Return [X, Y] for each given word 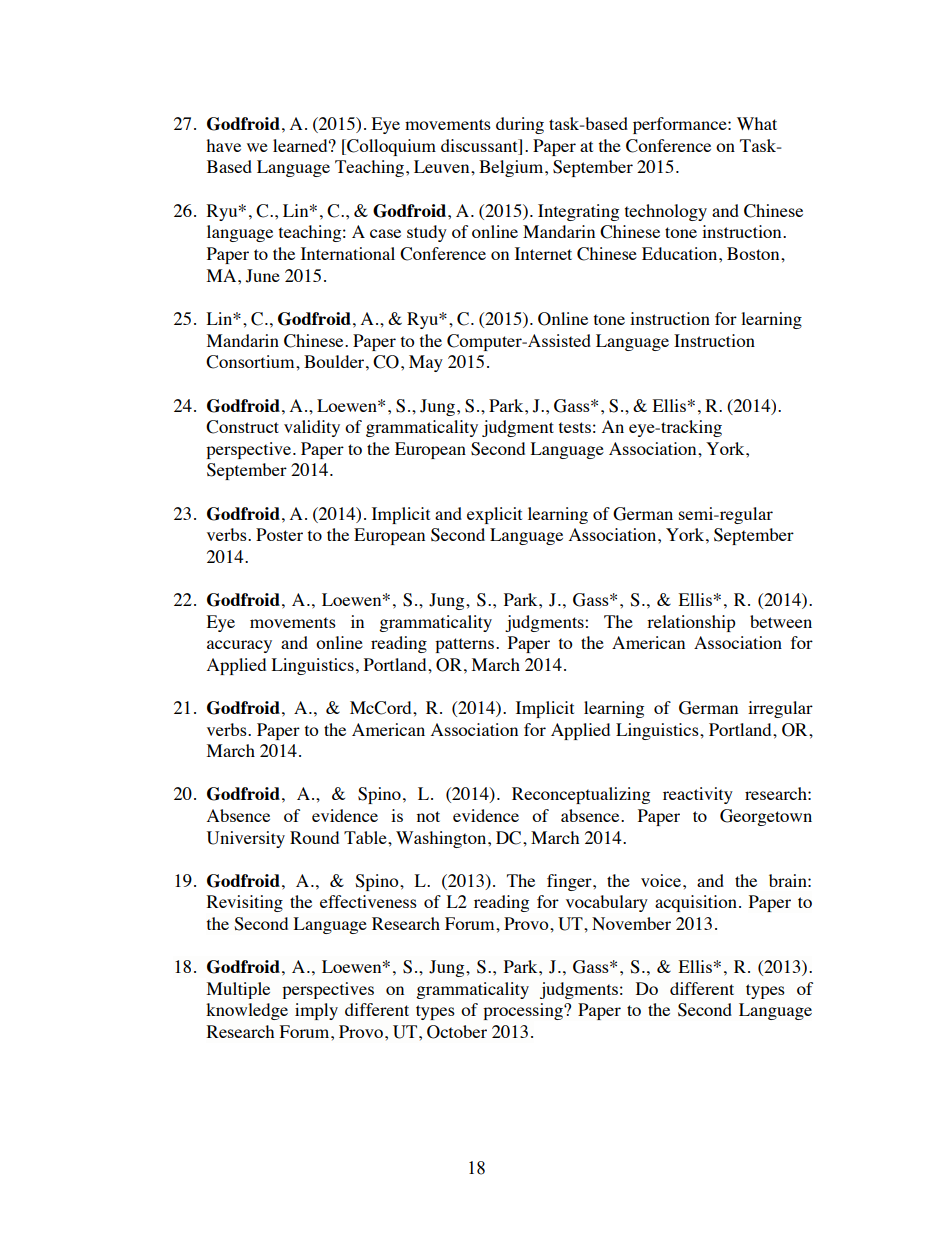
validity [312, 428]
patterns [464, 645]
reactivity [698, 795]
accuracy [239, 646]
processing [524, 1011]
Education [681, 253]
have [223, 145]
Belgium [512, 168]
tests [575, 427]
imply [316, 1011]
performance [681, 125]
